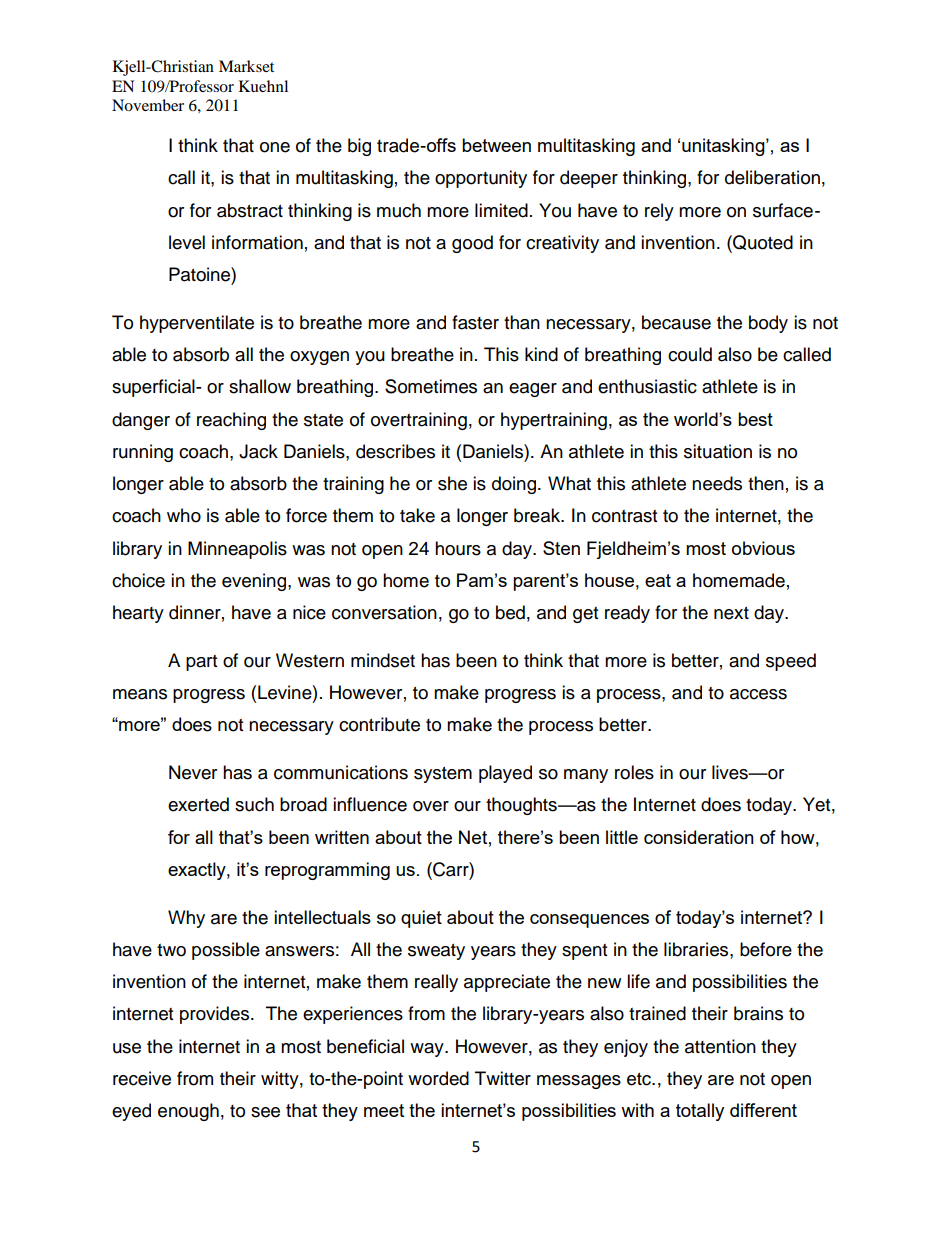 The image size is (952, 1233). What do you see at coordinates (255, 582) in the document?
I see `evening` at bounding box center [255, 582].
